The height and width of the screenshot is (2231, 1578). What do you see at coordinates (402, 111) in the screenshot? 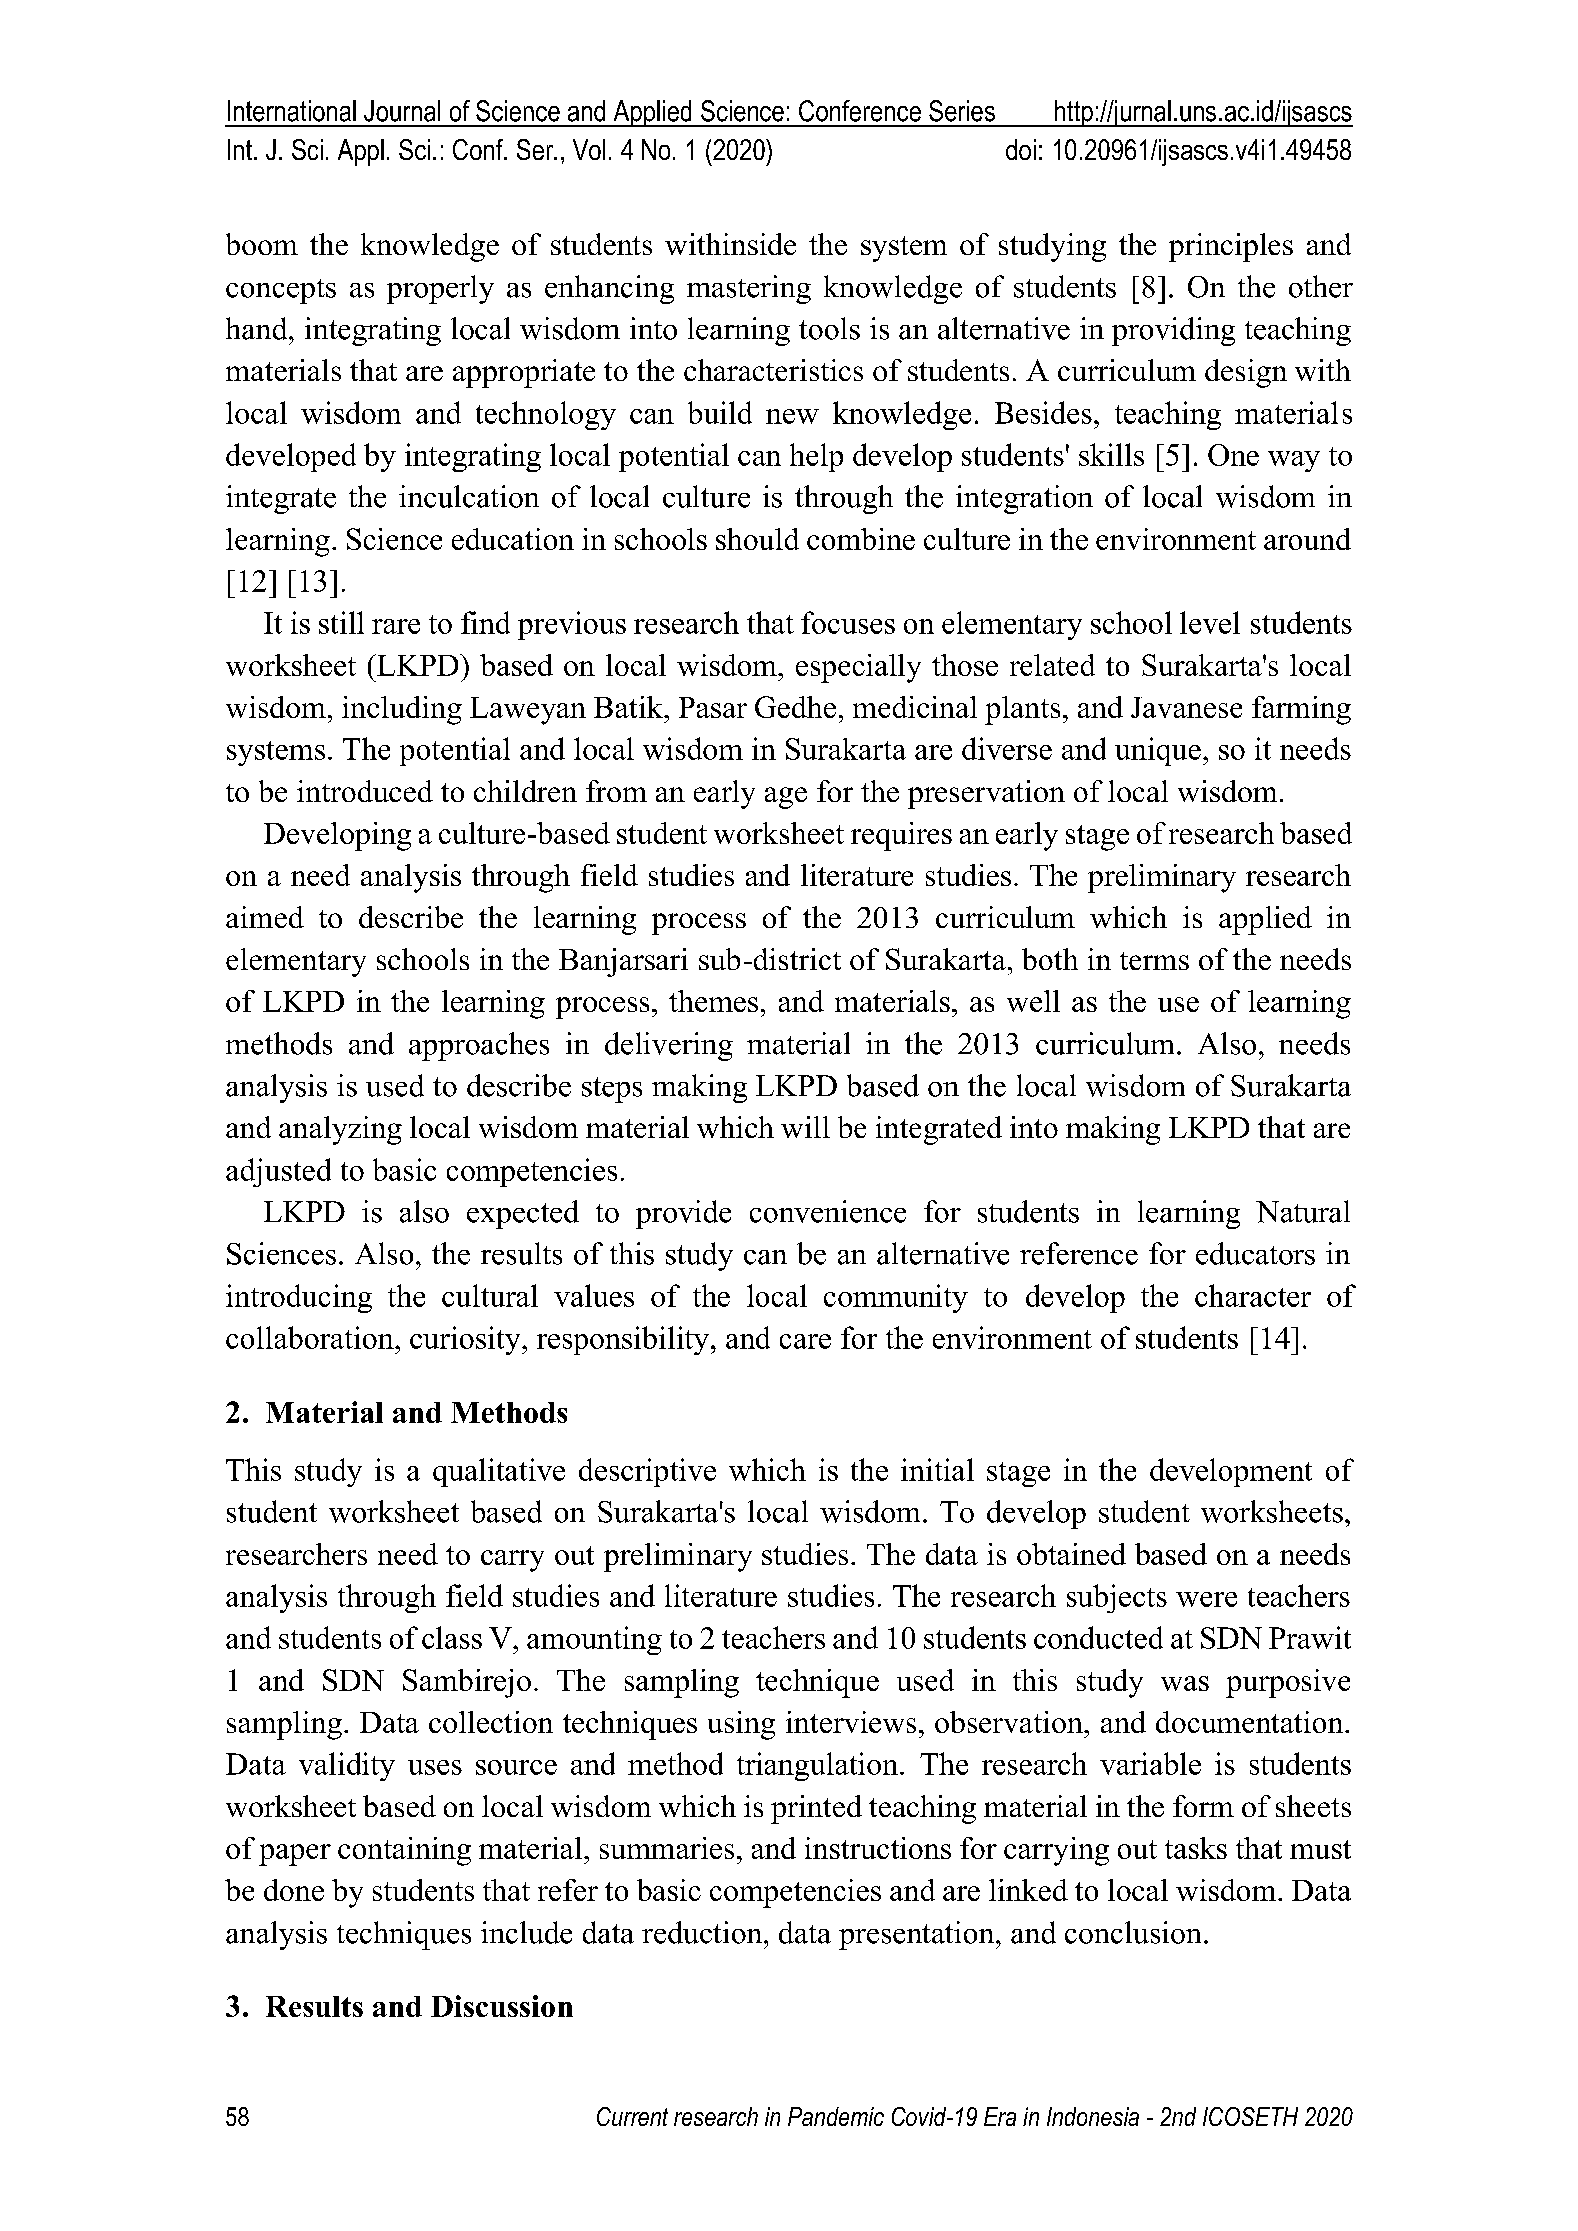
I see `Journal` at bounding box center [402, 111].
